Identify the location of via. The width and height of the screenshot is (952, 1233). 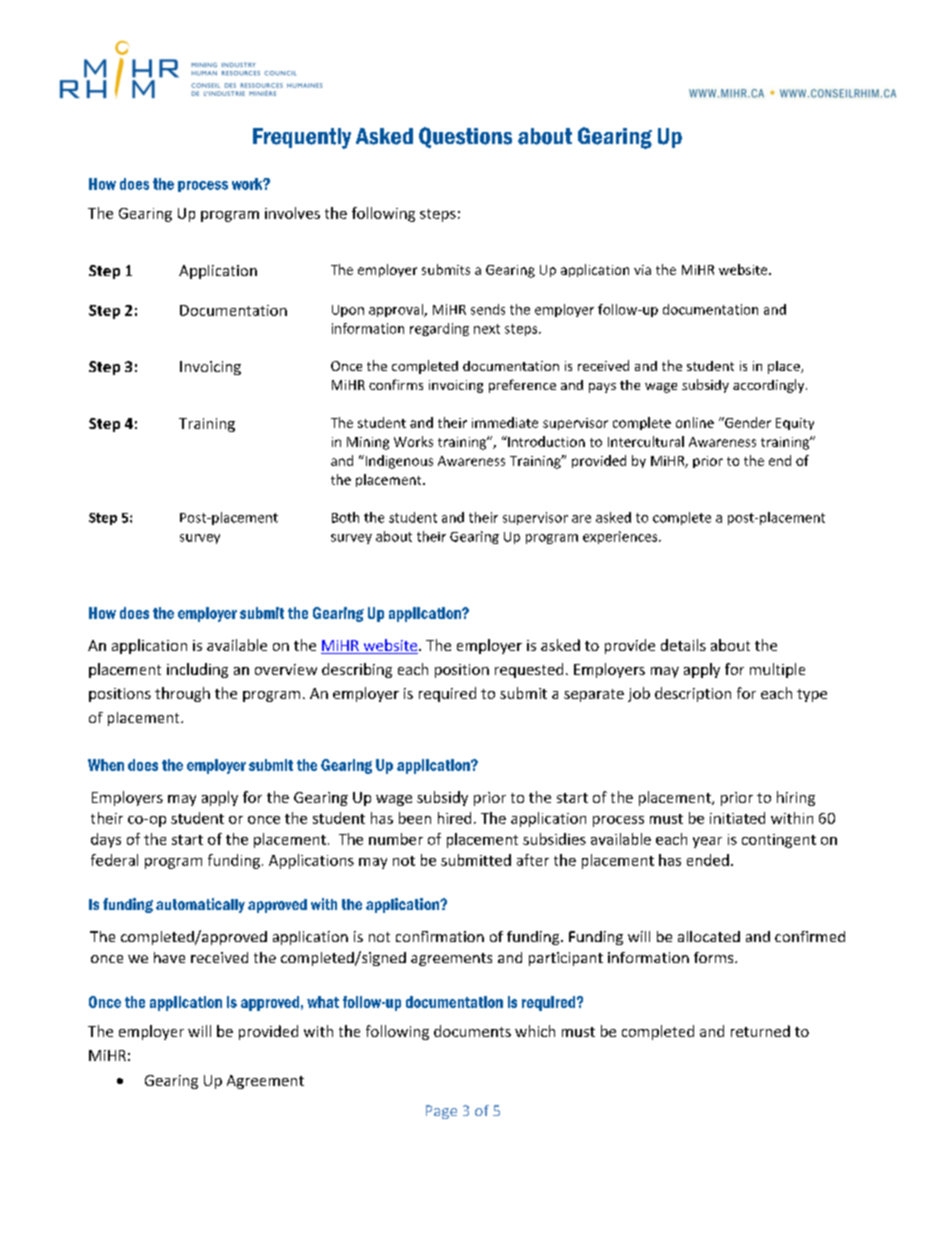
(642, 270).
